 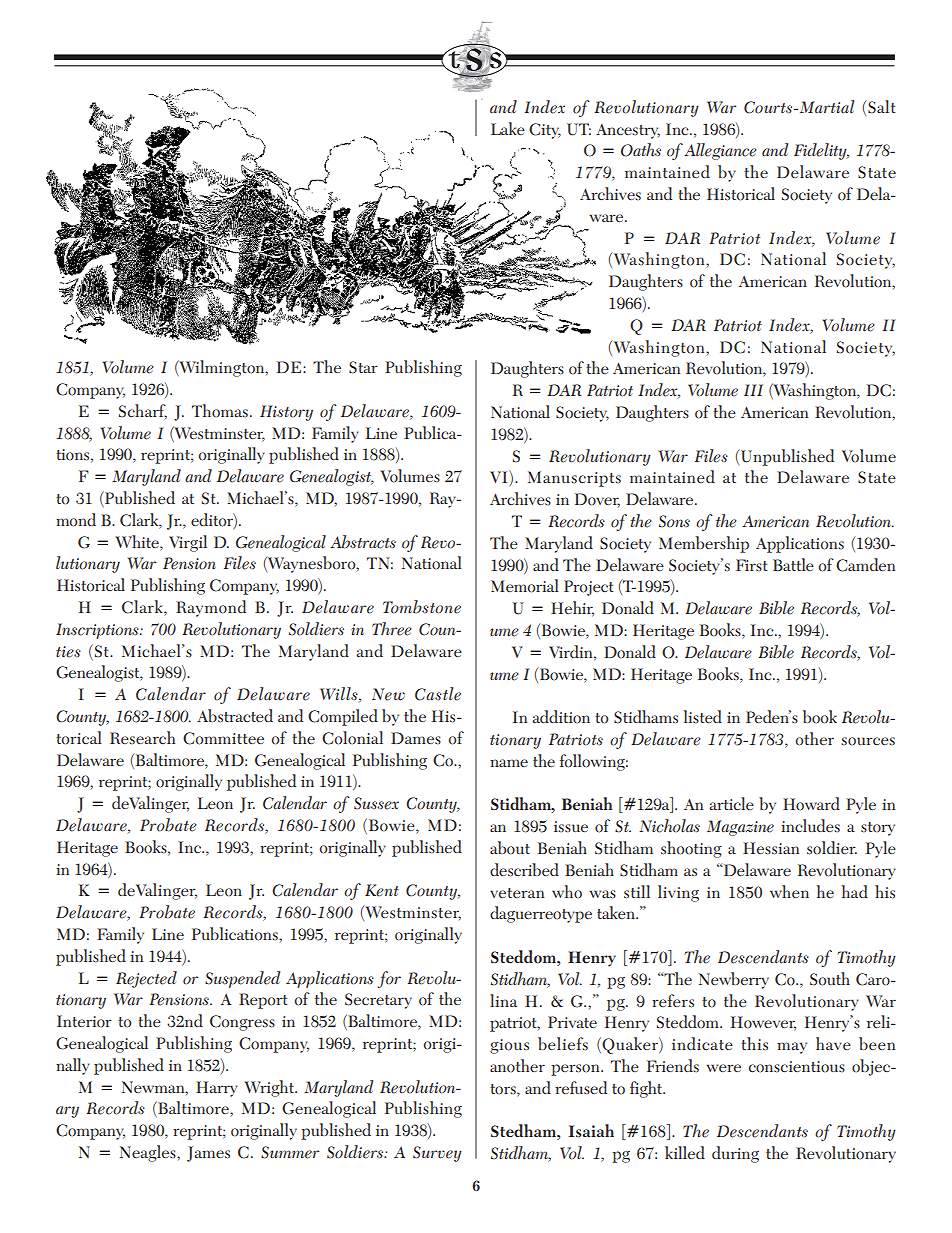 I want to click on veteran, so click(x=517, y=893).
